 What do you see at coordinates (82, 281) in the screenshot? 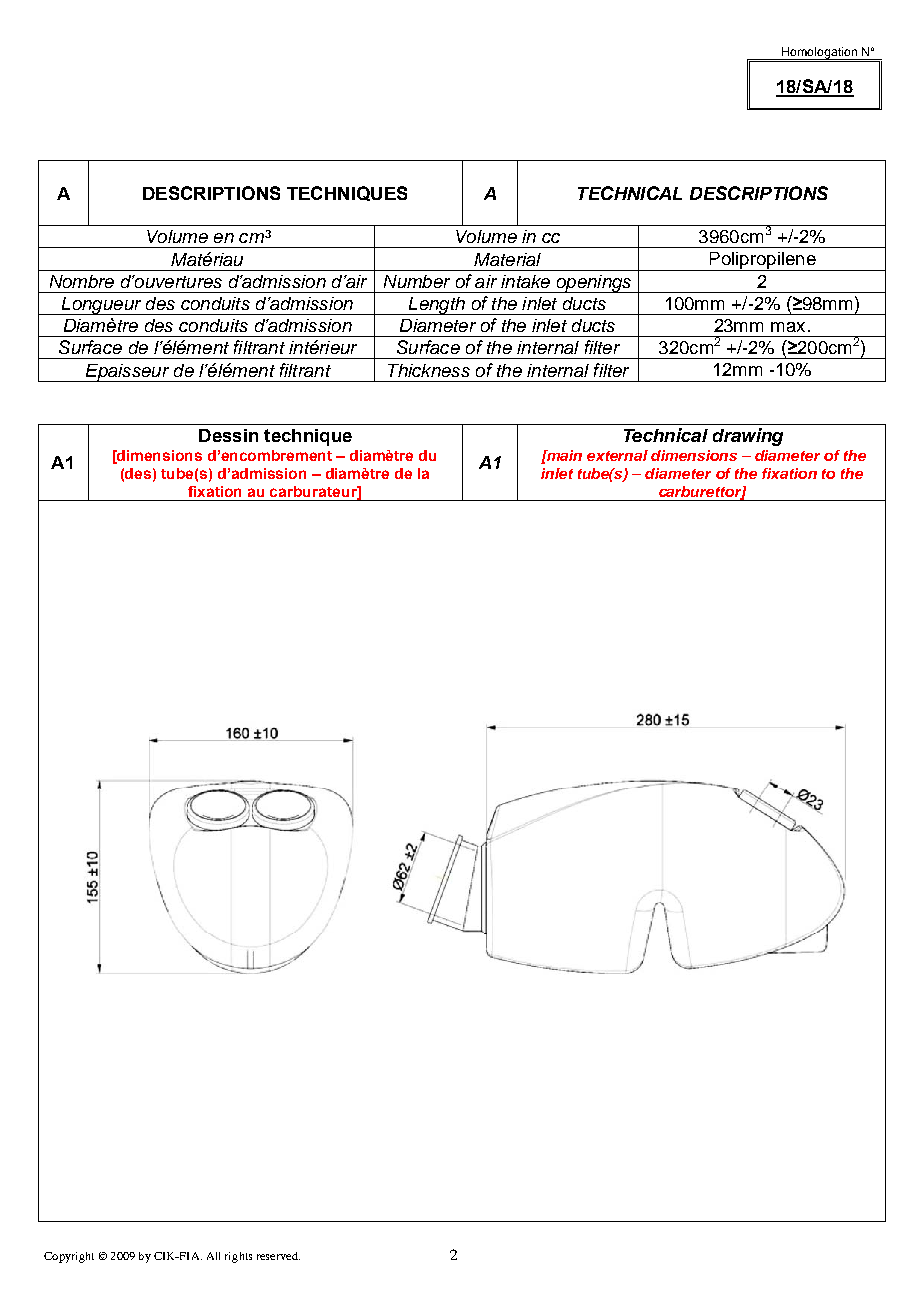
I see `Nombre` at bounding box center [82, 281].
